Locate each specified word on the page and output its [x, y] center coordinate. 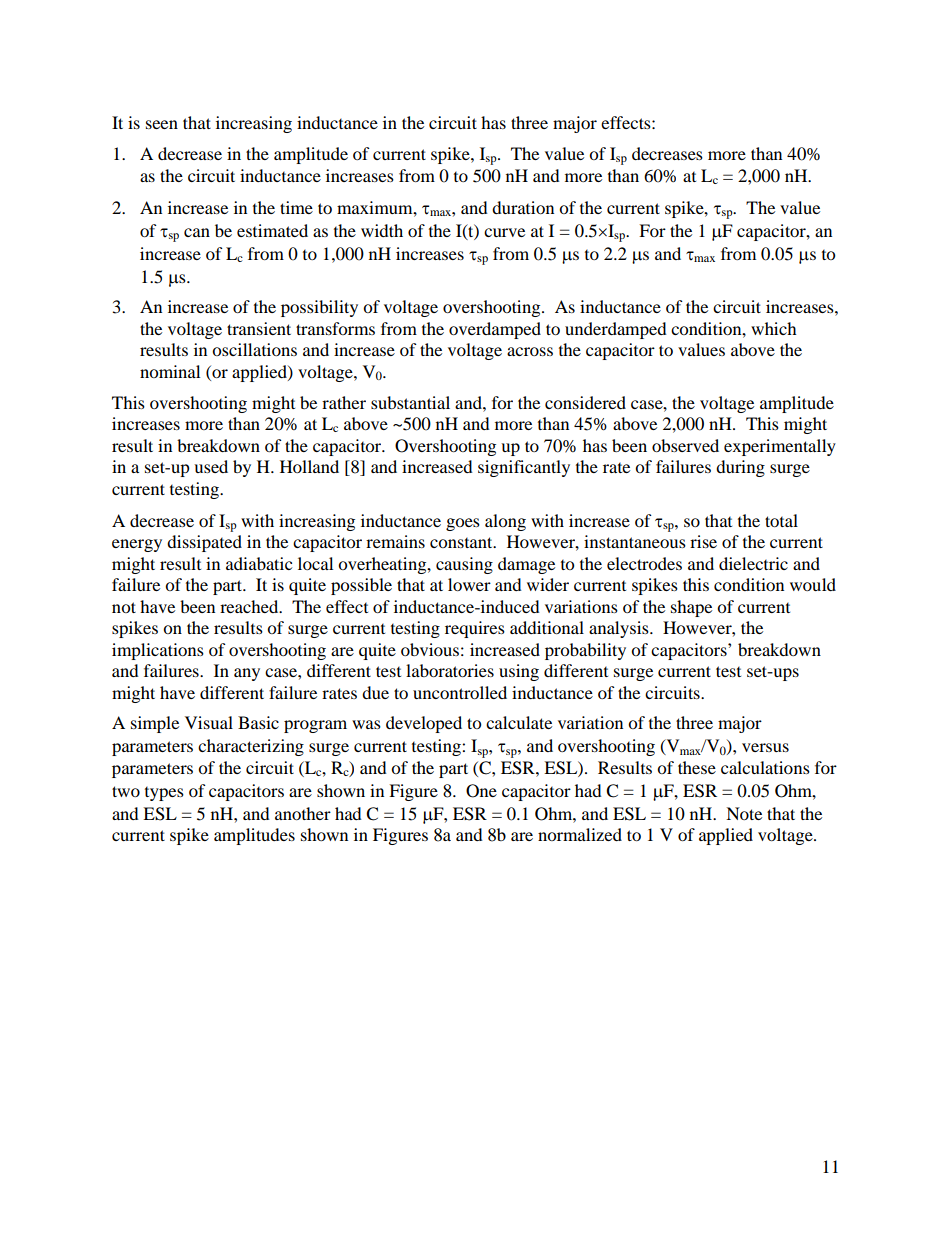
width [382, 230]
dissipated [204, 543]
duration [523, 207]
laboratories [450, 670]
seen [162, 124]
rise [703, 541]
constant [462, 542]
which [774, 328]
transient [259, 328]
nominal [170, 371]
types [164, 794]
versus [765, 747]
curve [504, 232]
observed [685, 445]
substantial [410, 402]
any [247, 674]
